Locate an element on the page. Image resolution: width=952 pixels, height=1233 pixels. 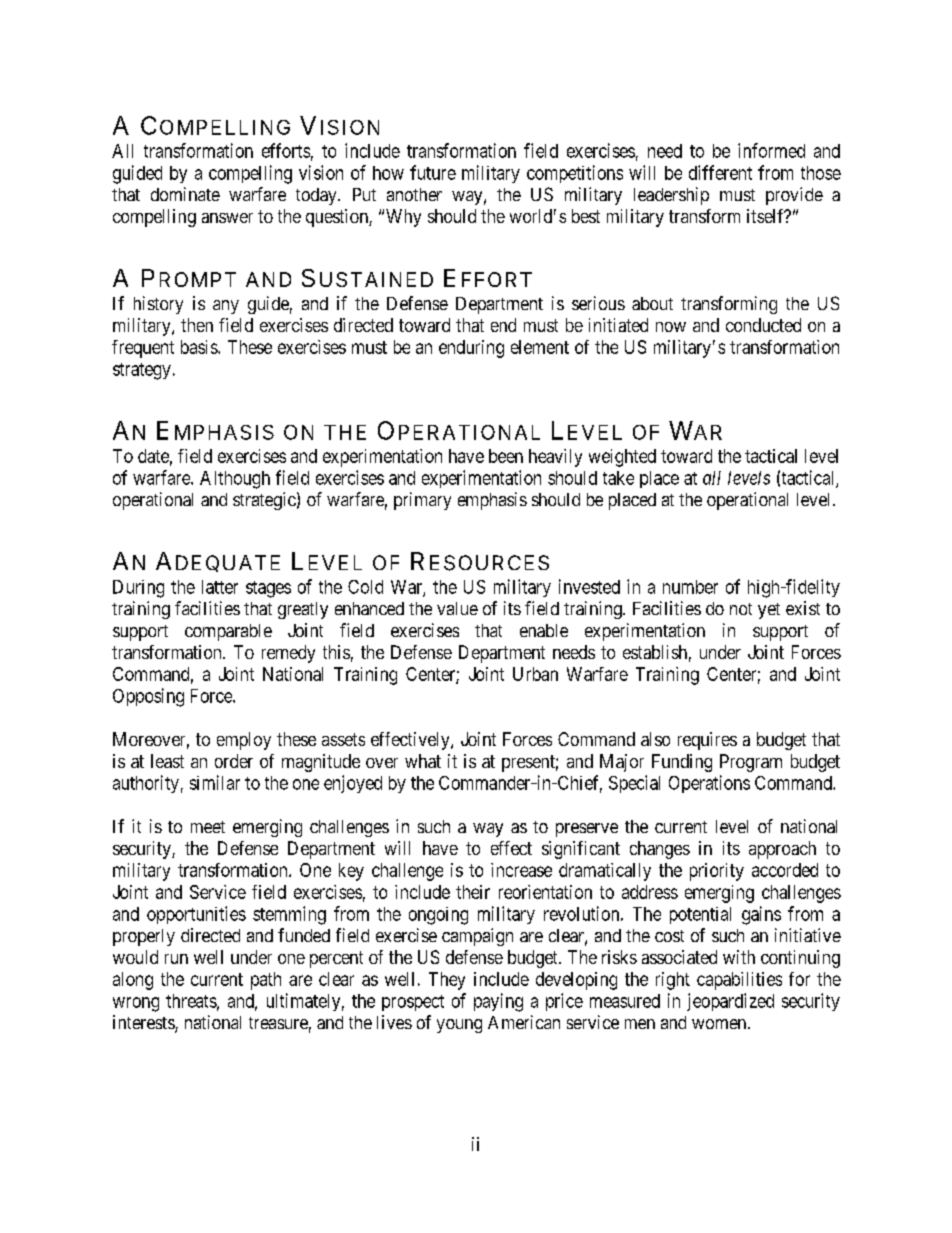
Although is located at coordinates (235, 480).
